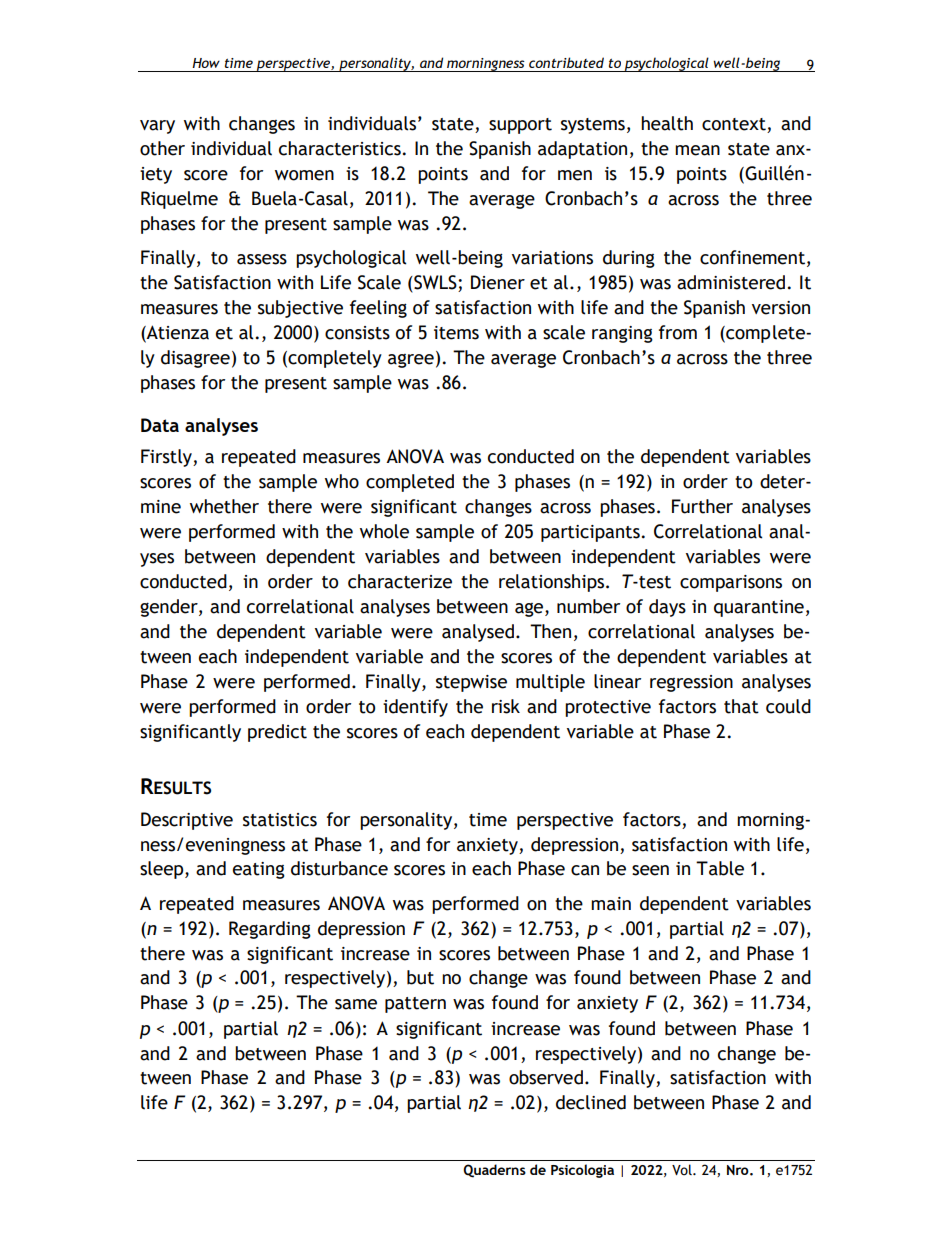 This document has height=1233, width=952. I want to click on support, so click(520, 126).
